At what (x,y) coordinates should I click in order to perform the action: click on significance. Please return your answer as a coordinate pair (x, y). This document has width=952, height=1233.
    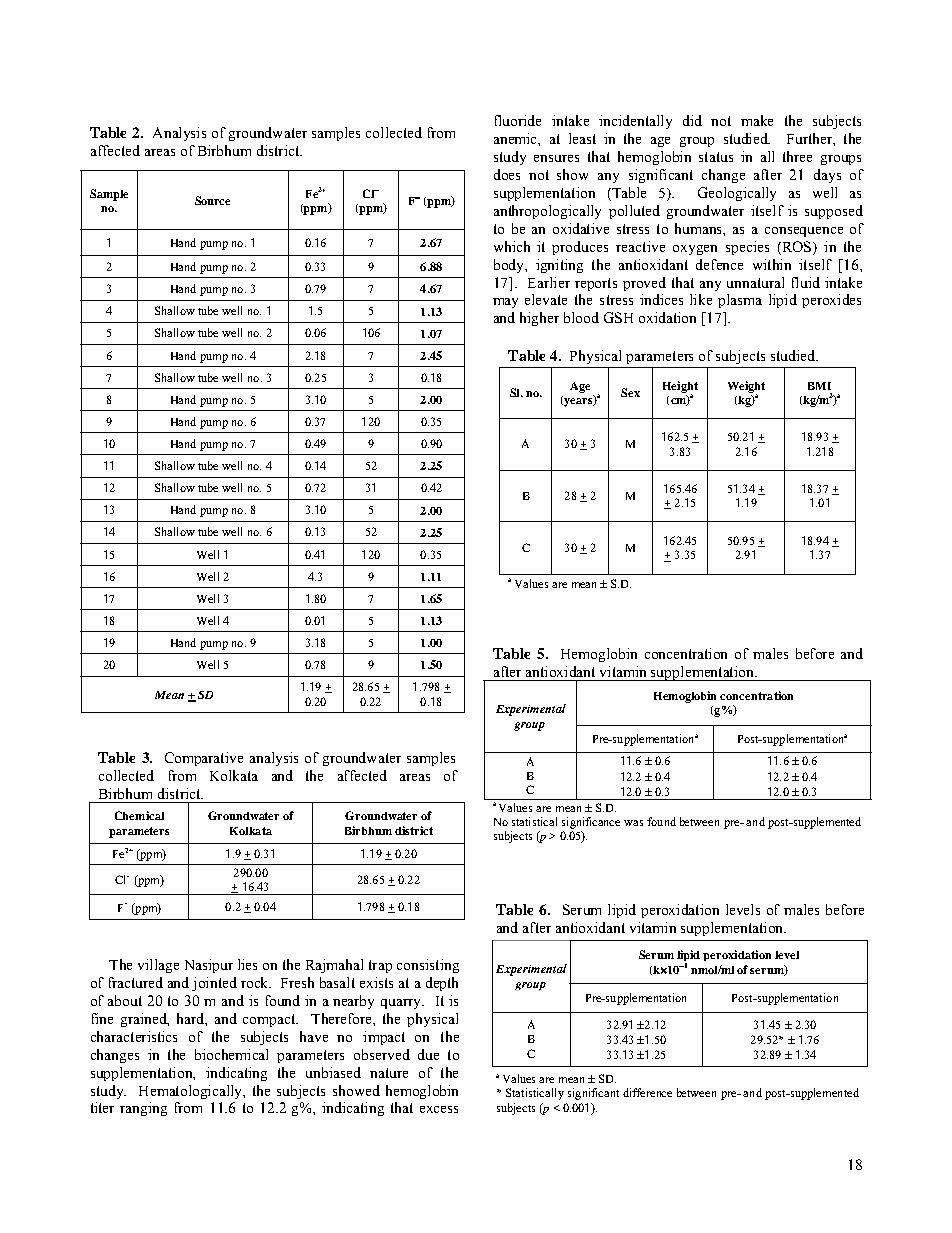
    Looking at the image, I should click on (591, 823).
